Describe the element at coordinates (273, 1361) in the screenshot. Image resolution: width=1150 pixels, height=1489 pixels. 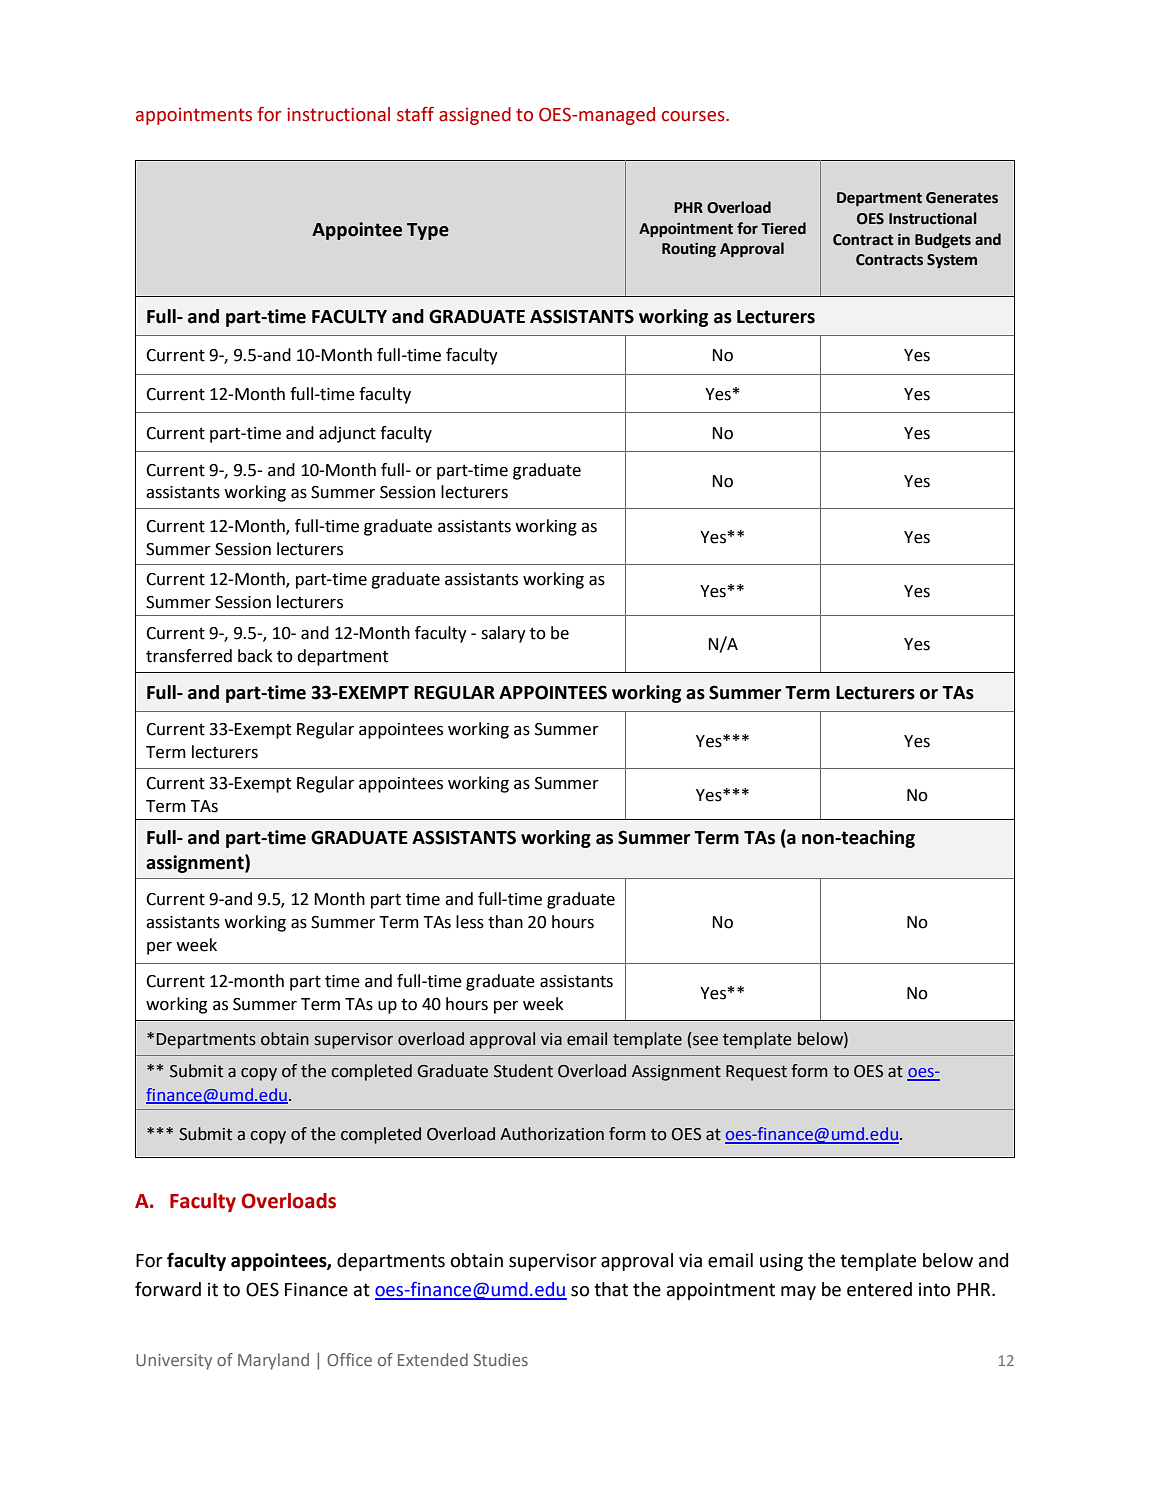
I see `Maryland` at that location.
